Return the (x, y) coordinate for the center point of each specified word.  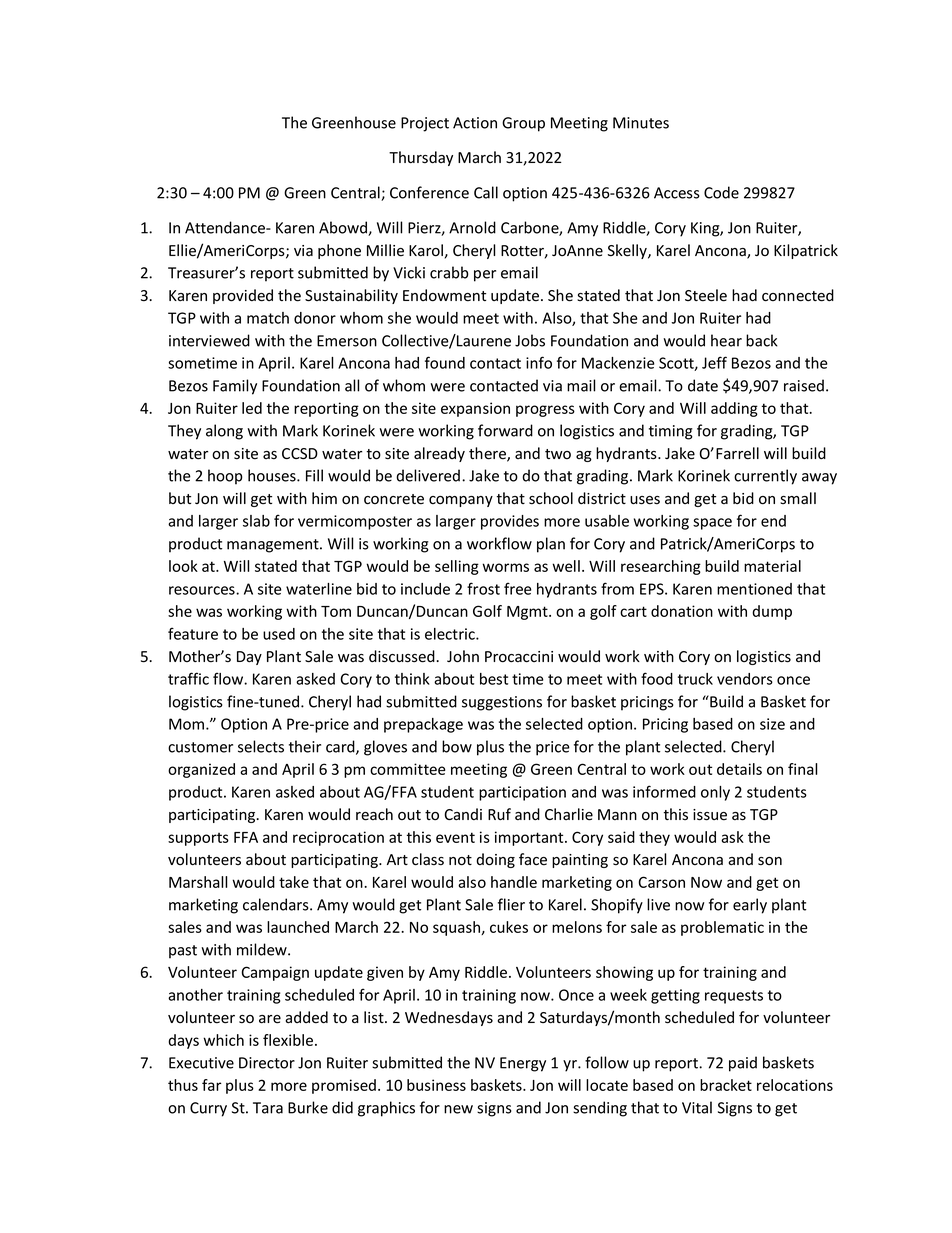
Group (523, 124)
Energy (523, 1064)
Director (267, 1063)
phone (339, 251)
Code (721, 192)
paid (743, 1064)
